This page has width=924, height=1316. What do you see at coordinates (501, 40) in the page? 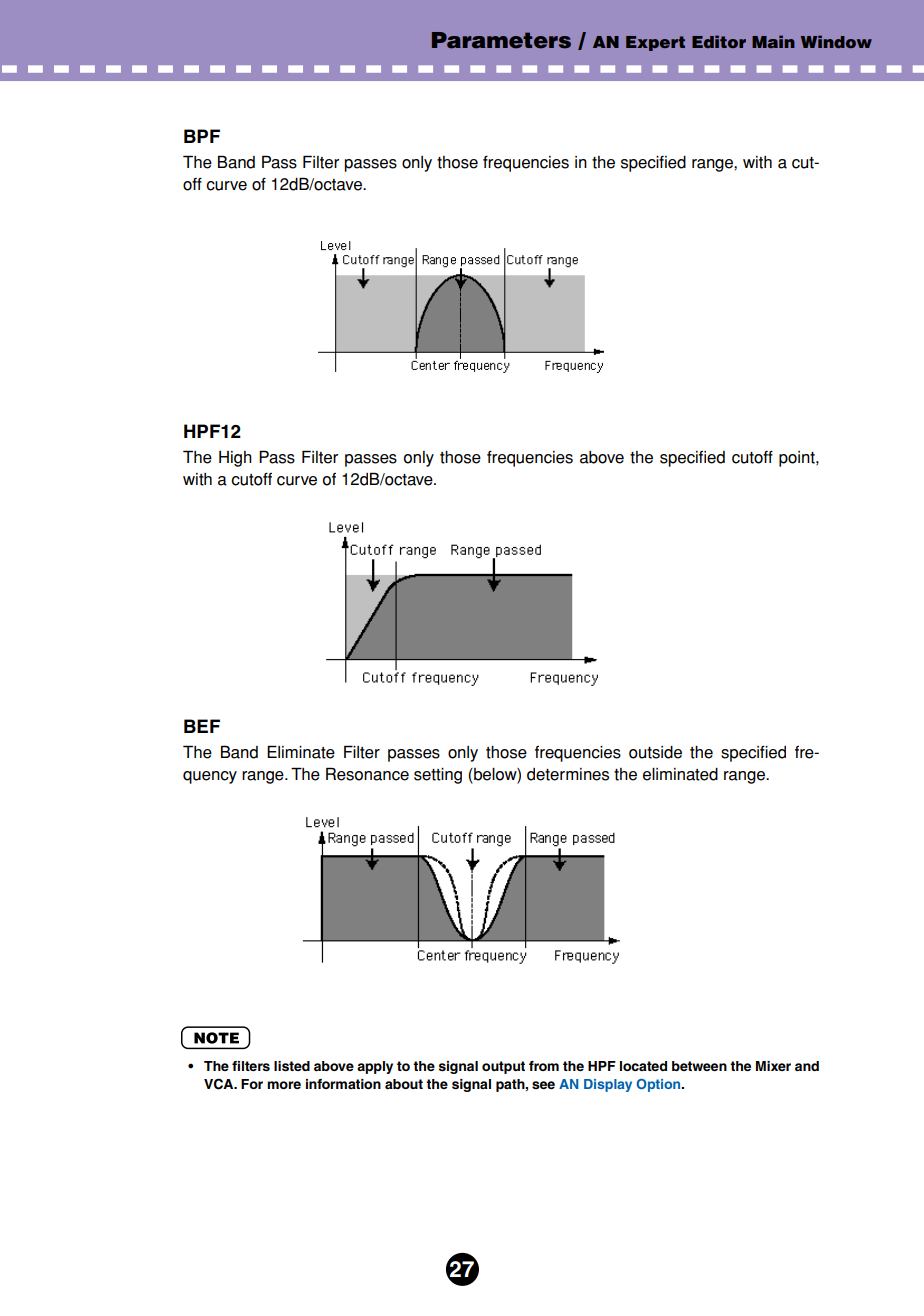
I see `Parameters` at bounding box center [501, 40].
